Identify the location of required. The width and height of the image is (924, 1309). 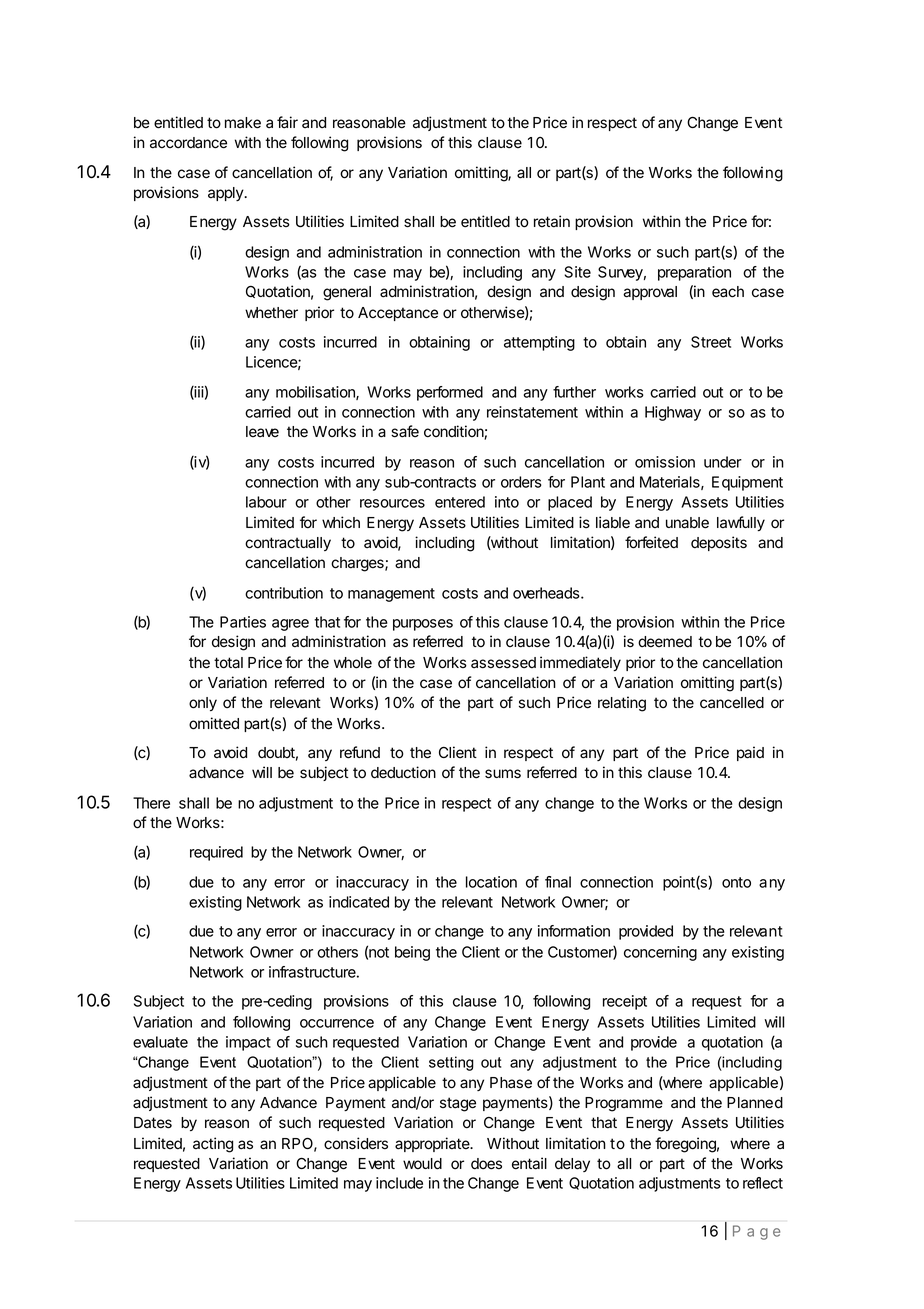
(216, 853).
